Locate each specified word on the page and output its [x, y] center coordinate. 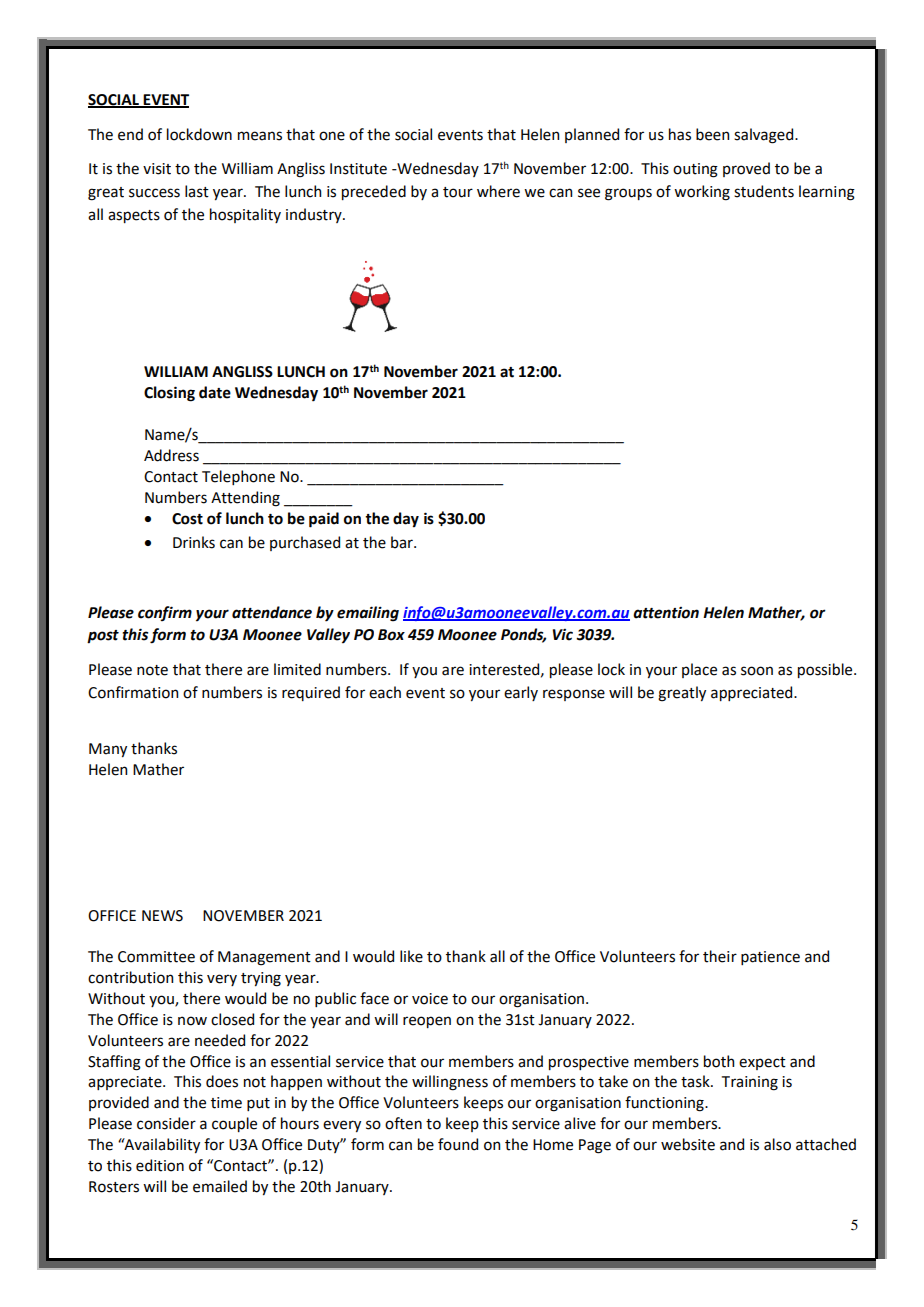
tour [458, 192]
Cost [187, 519]
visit [157, 169]
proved [746, 169]
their [720, 956]
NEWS [162, 916]
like [411, 956]
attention [666, 613]
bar [403, 542]
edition [160, 1165]
